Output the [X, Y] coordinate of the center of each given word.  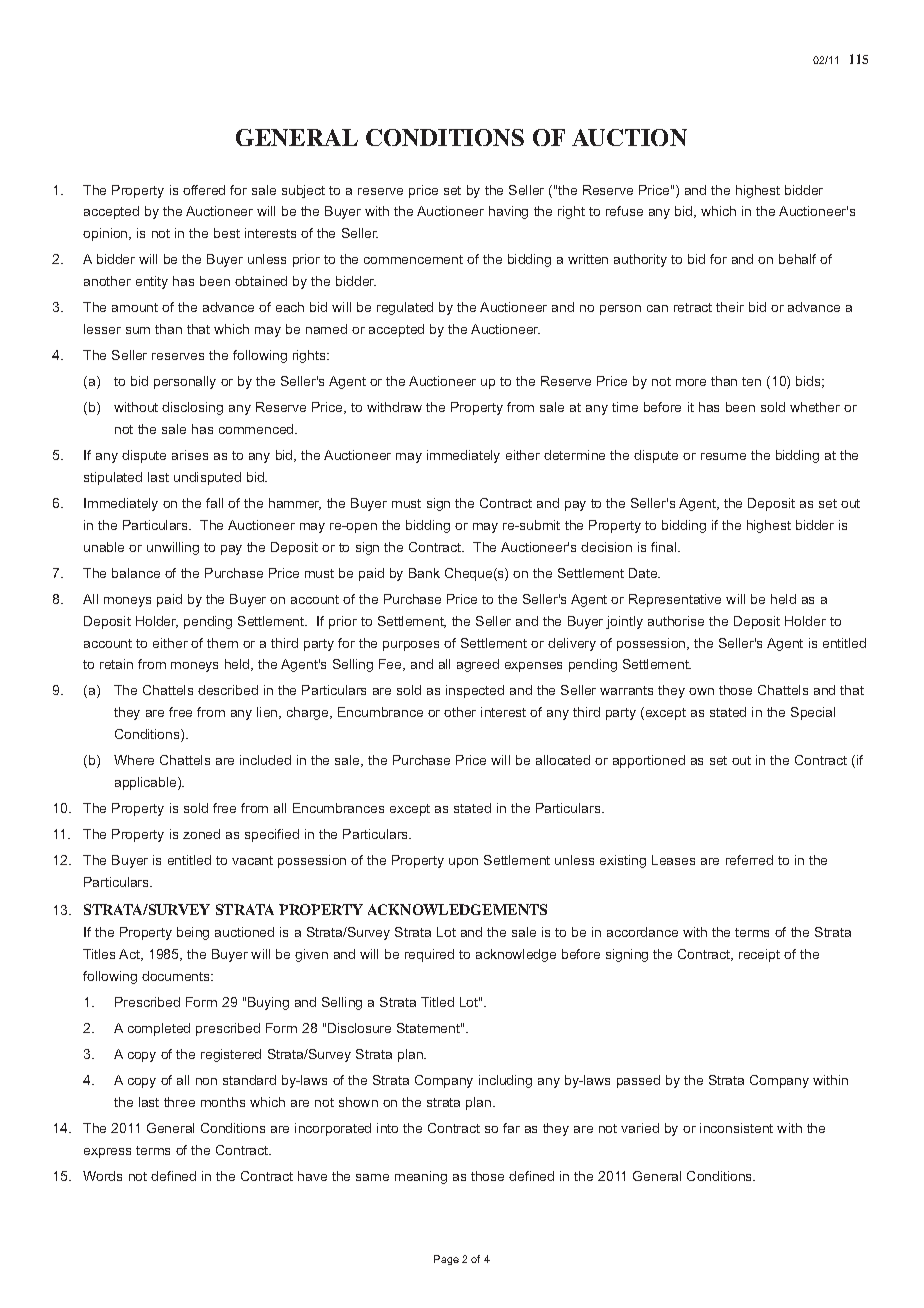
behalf [797, 259]
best [227, 233]
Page [446, 1260]
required [429, 955]
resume [723, 456]
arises [190, 455]
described [228, 690]
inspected [475, 691]
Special [813, 713]
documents [177, 976]
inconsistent [736, 1128]
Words [102, 1176]
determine [574, 455]
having [508, 212]
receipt [759, 955]
